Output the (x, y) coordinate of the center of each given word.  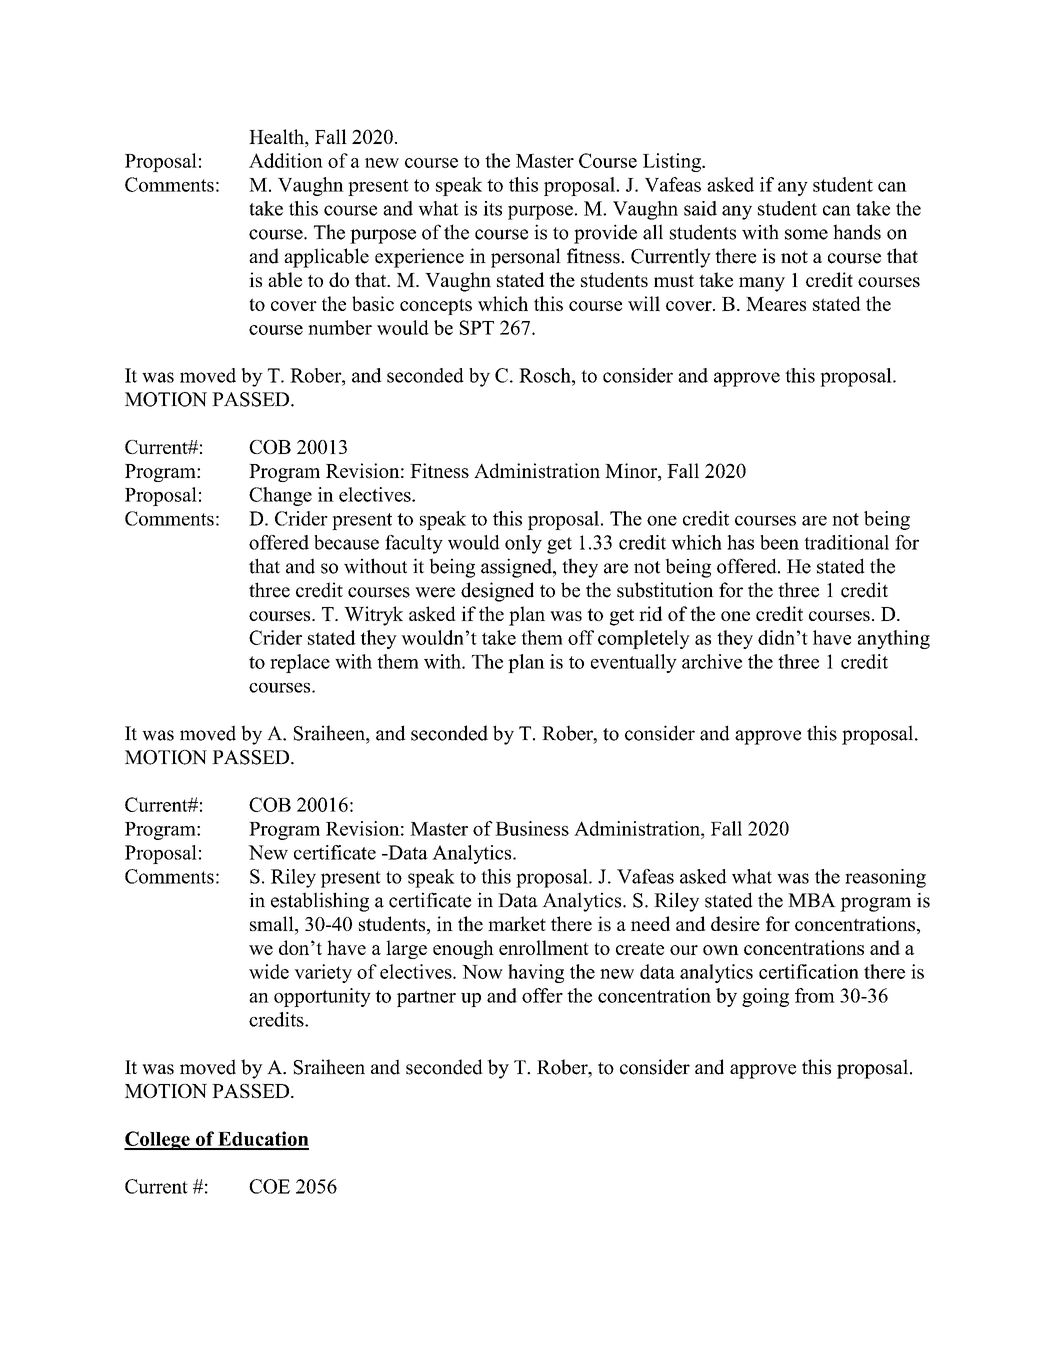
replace (300, 663)
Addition (286, 160)
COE (269, 1186)
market (517, 923)
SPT (477, 327)
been (779, 542)
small (273, 925)
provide (605, 234)
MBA (812, 900)
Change (280, 496)
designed (497, 592)
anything (894, 639)
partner (426, 998)
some (806, 234)
